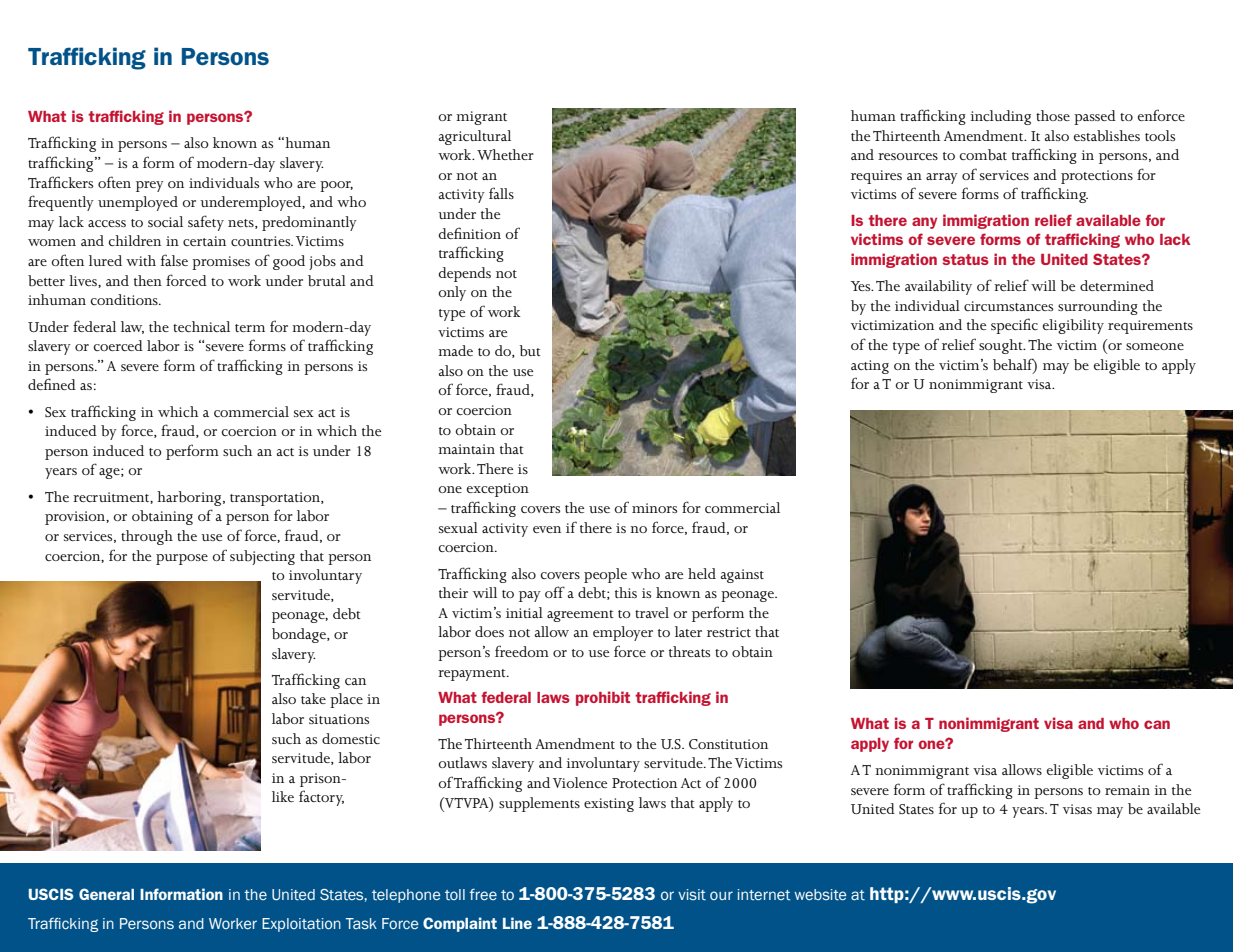 Image resolution: width=1233 pixels, height=952 pixels. I want to click on prey, so click(150, 186).
